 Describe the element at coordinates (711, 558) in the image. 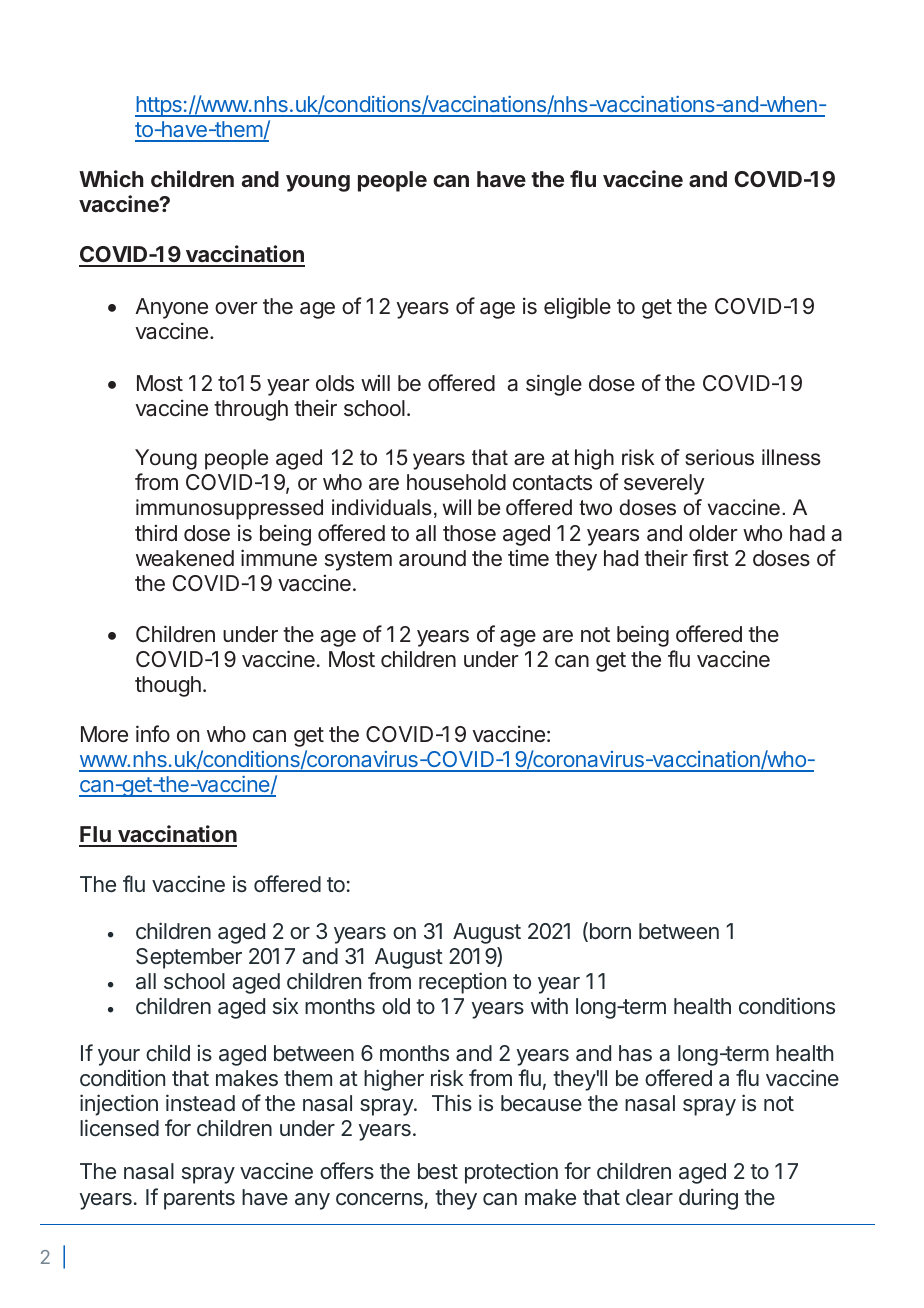

I see `first` at that location.
